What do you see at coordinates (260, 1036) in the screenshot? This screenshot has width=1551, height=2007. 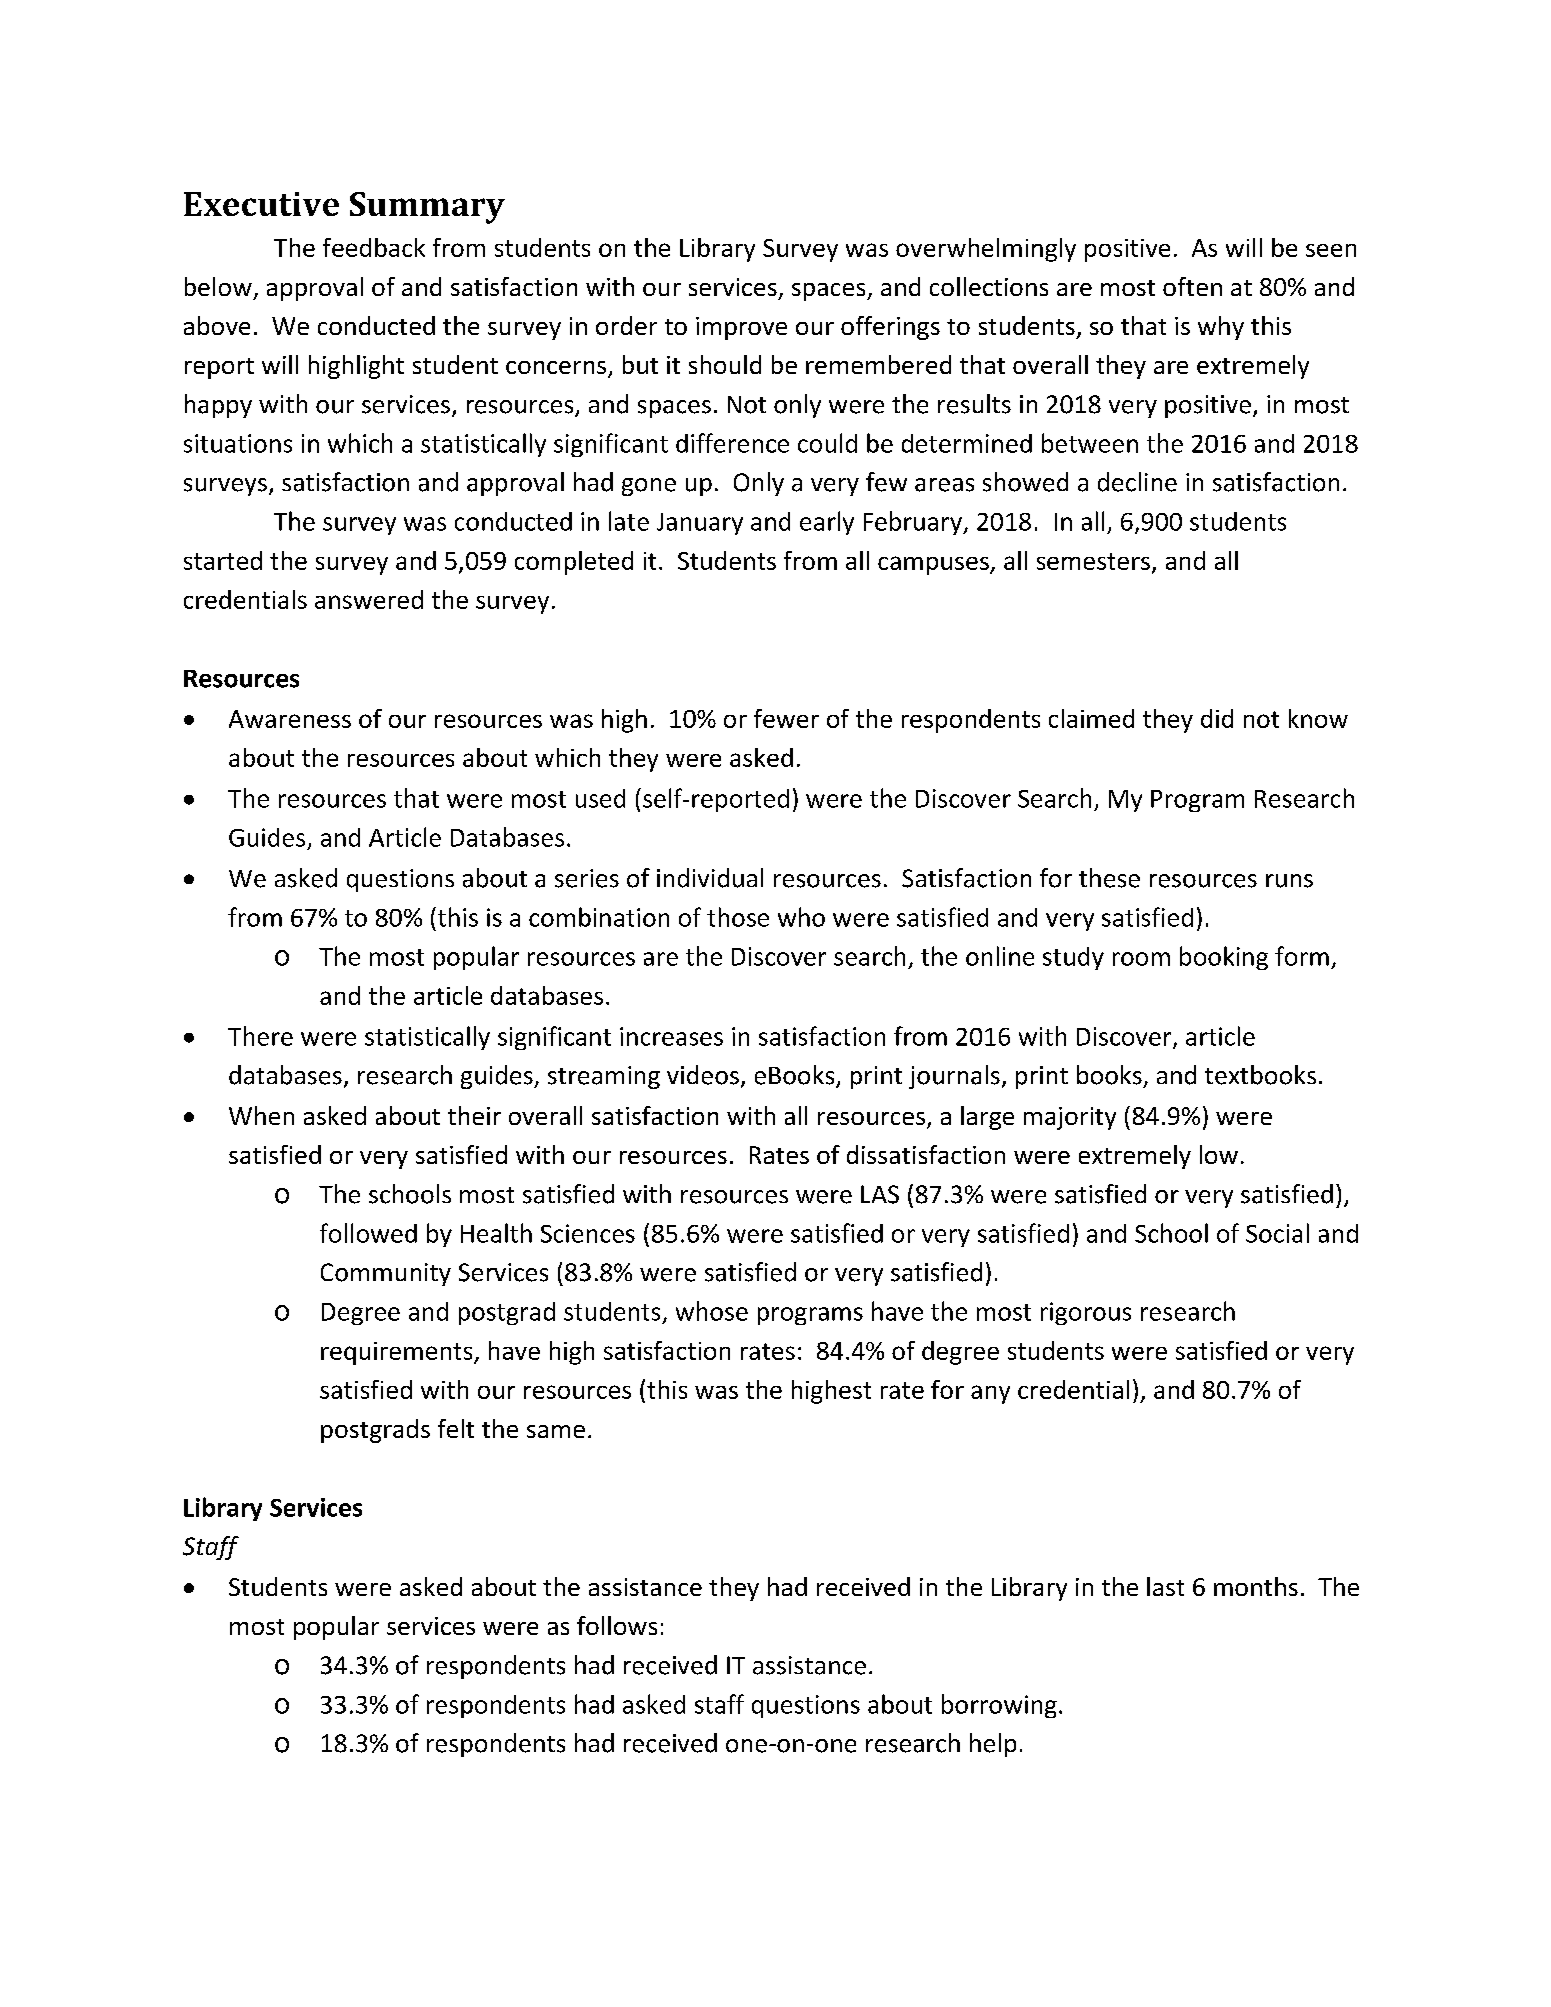 I see `There` at bounding box center [260, 1036].
